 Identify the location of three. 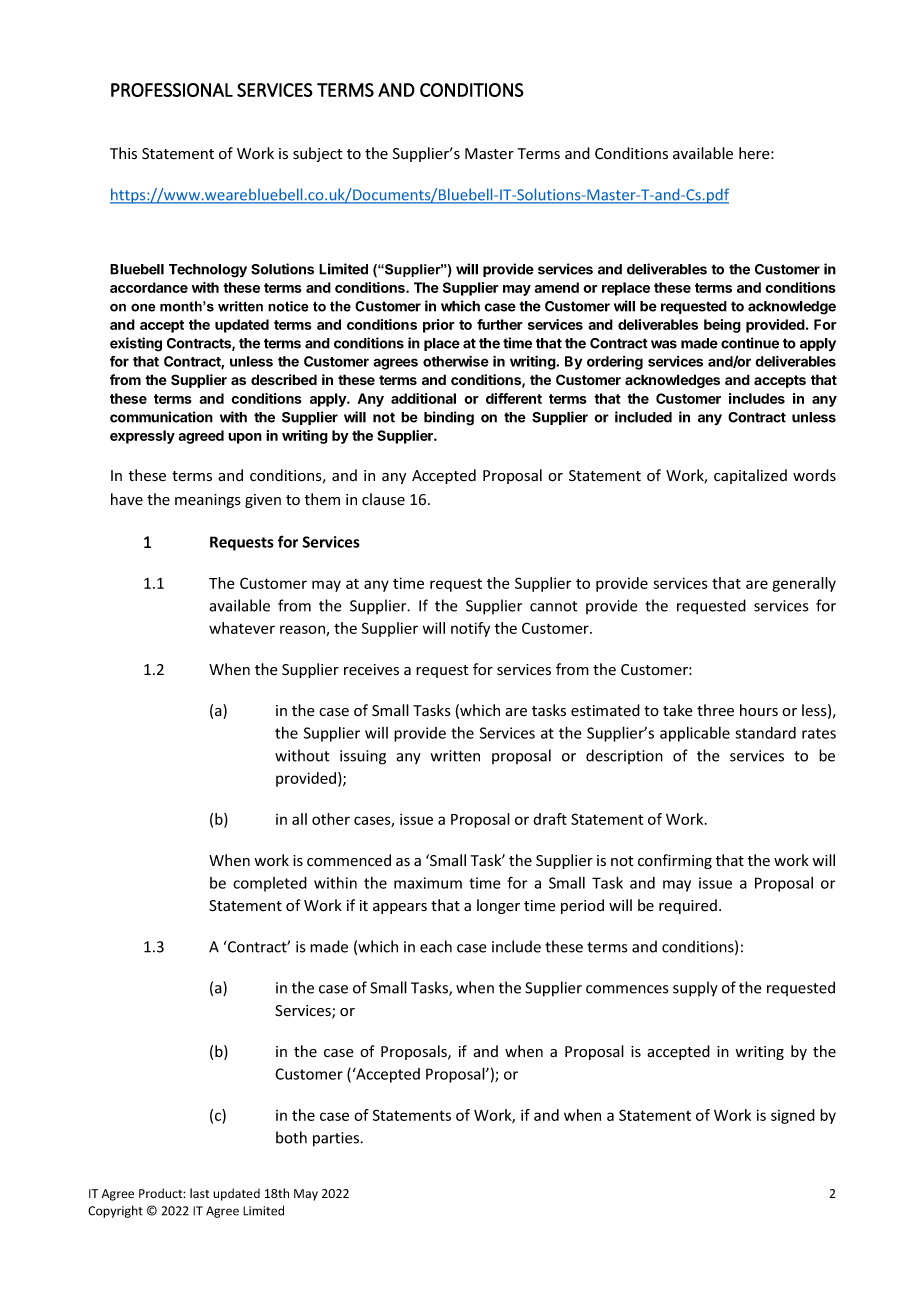
(715, 710).
